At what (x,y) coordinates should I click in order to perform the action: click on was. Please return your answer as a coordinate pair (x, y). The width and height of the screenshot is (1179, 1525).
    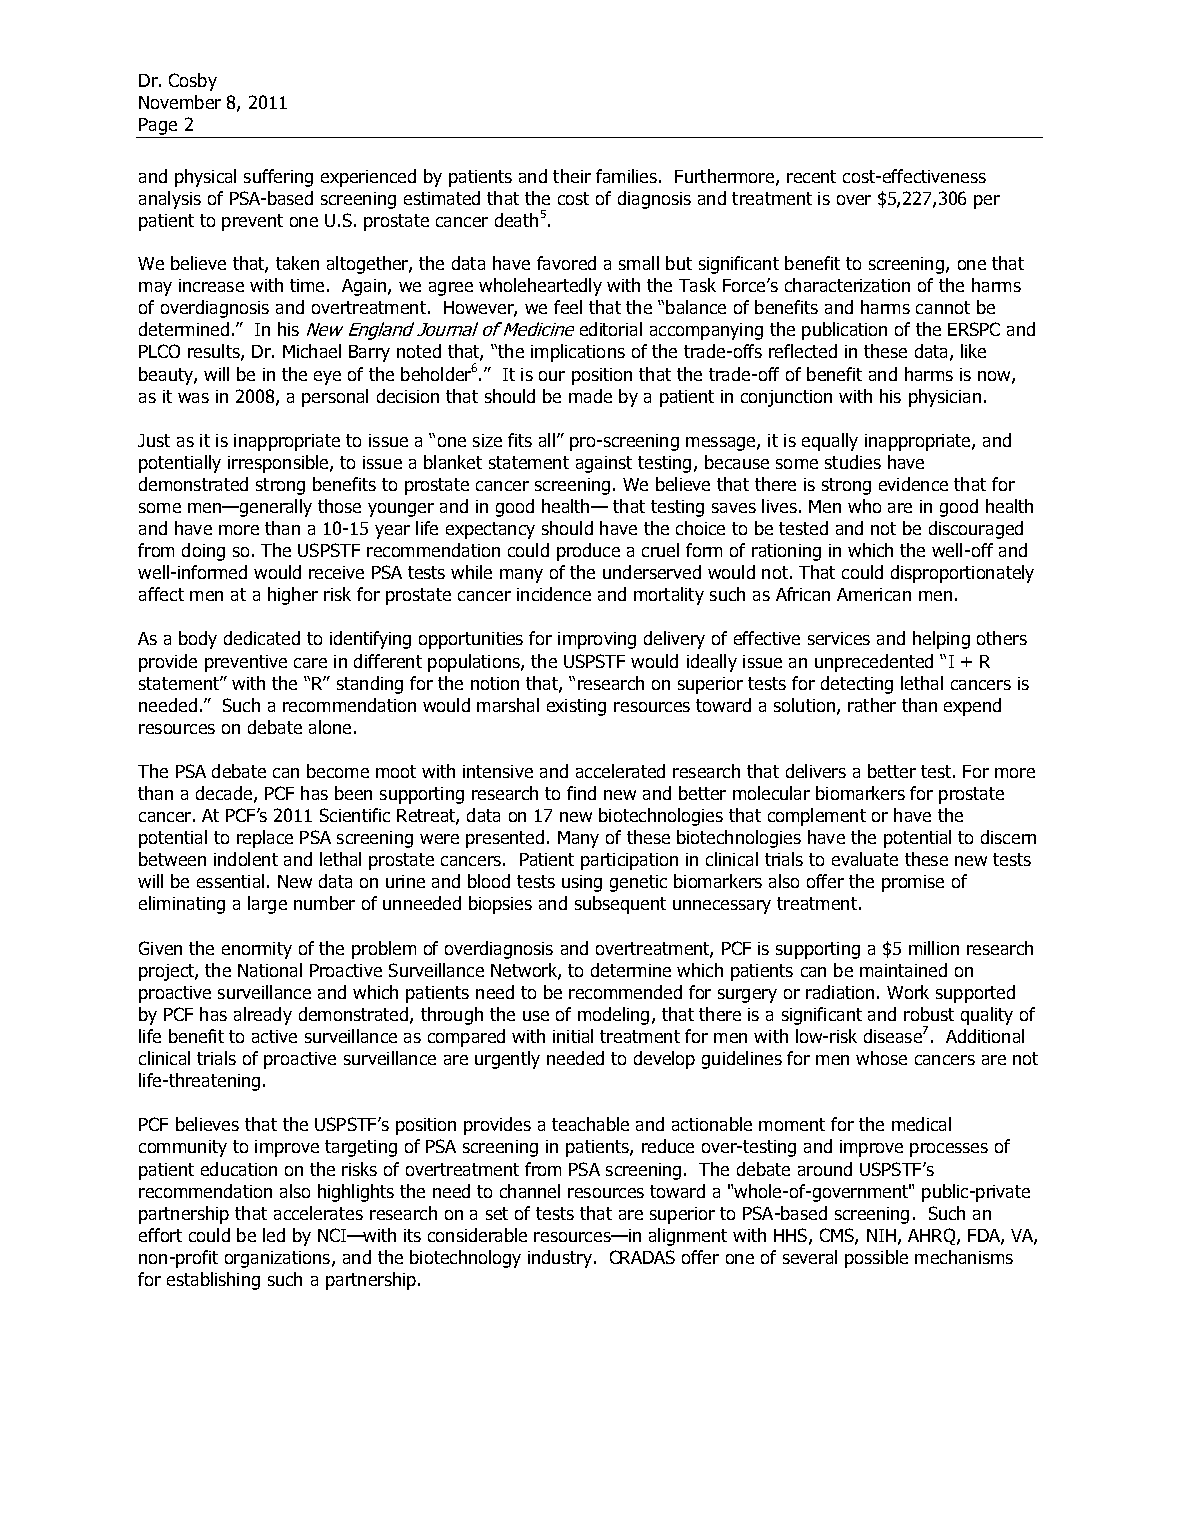
    Looking at the image, I should click on (193, 398).
